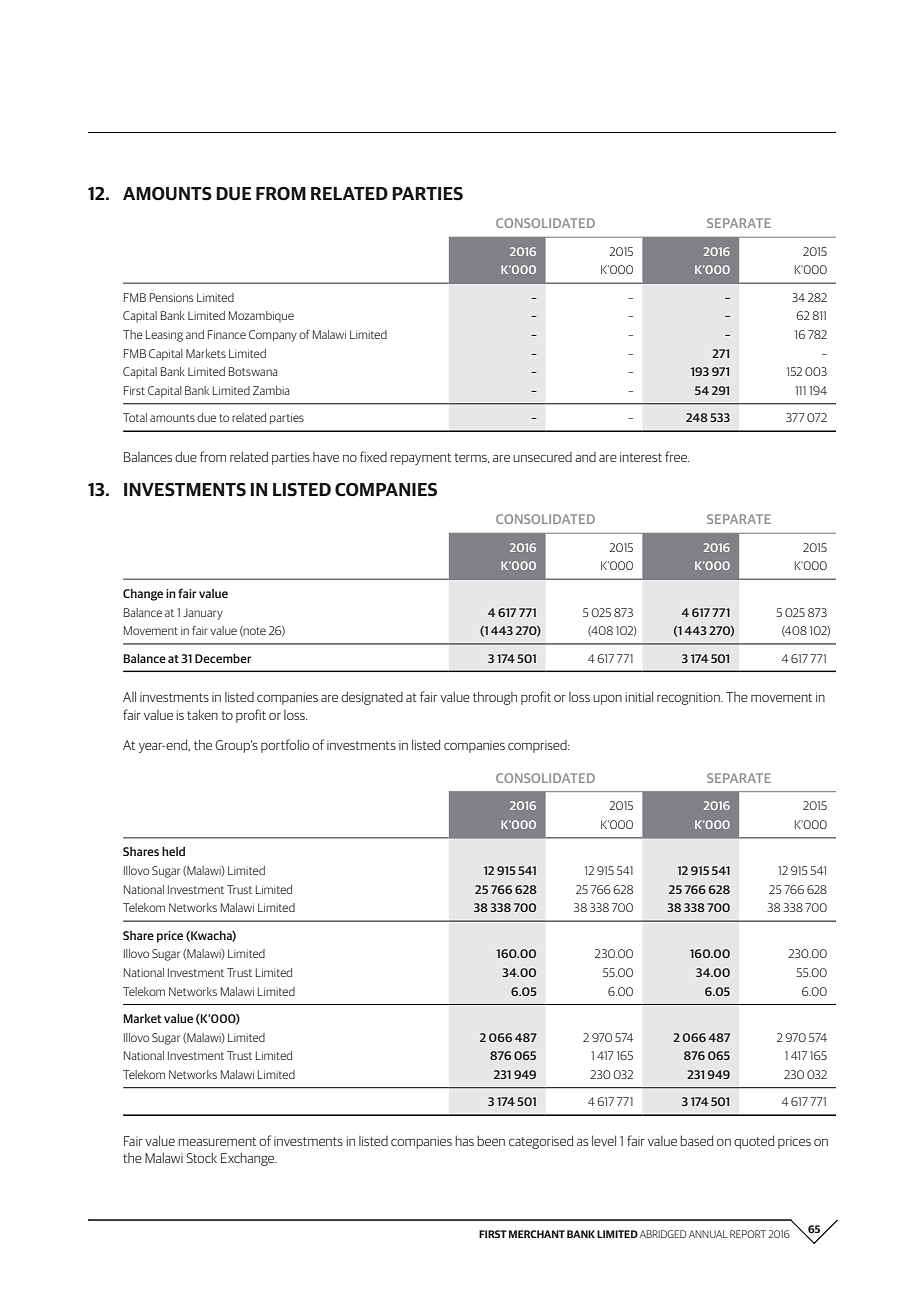 The height and width of the image is (1308, 924). Describe the element at coordinates (201, 1158) in the image. I see `Stock` at that location.
